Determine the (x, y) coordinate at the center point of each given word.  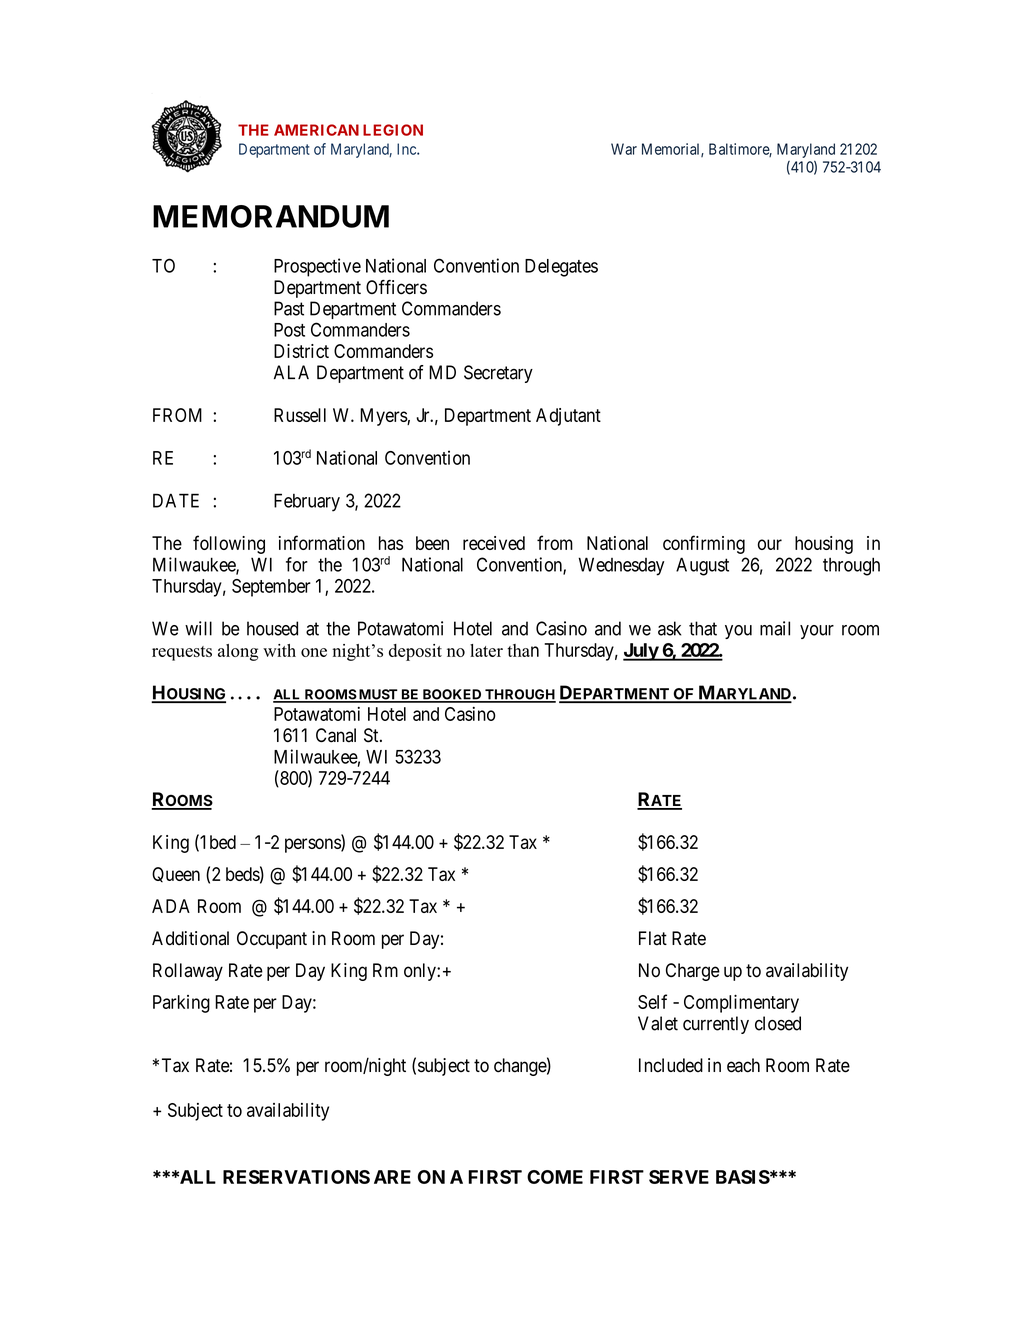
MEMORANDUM (271, 216)
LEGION (393, 130)
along (238, 652)
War (624, 149)
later (486, 650)
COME (555, 1177)
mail (775, 628)
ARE (392, 1177)
